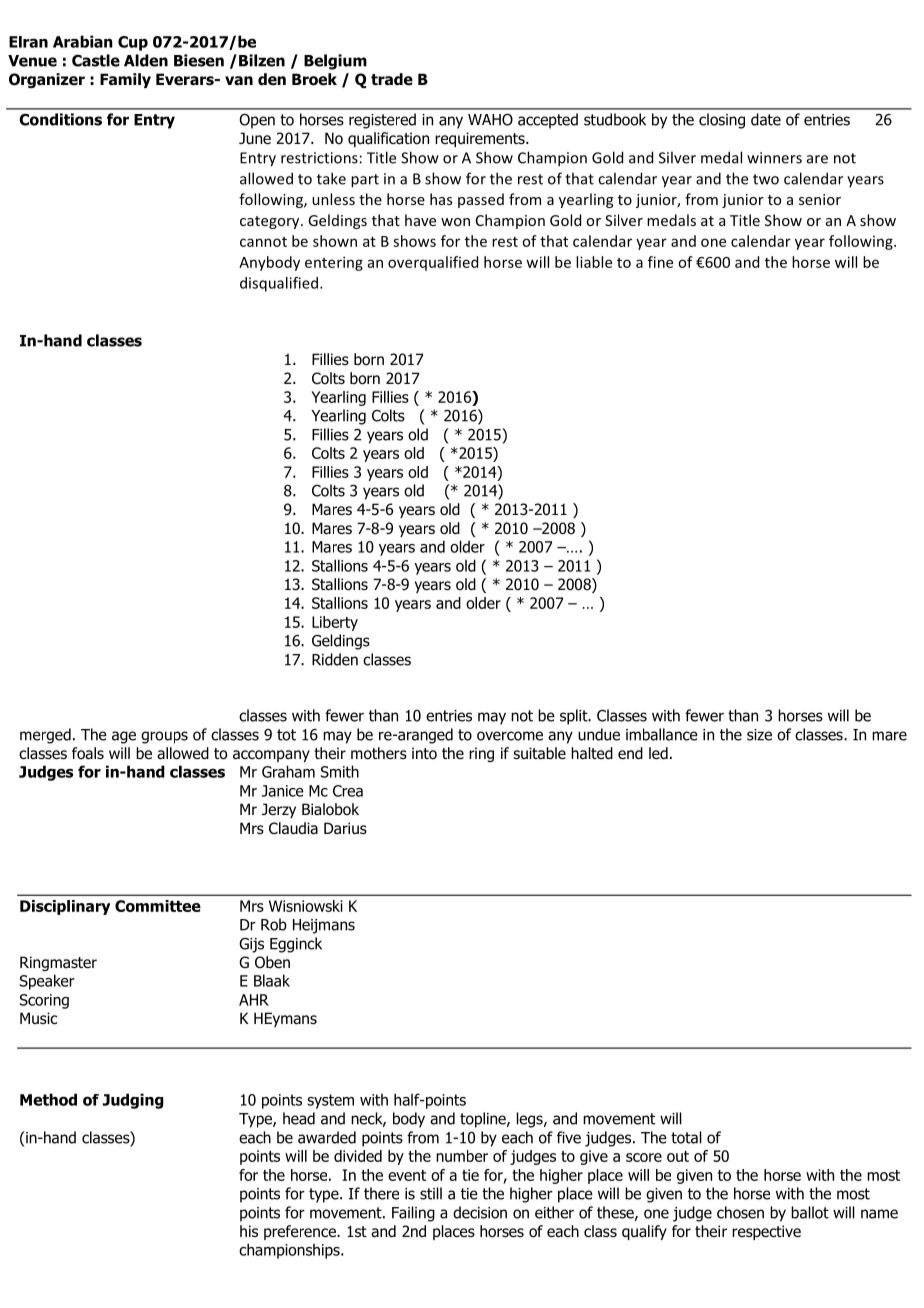 This image has height=1308, width=924. What do you see at coordinates (280, 284) in the image?
I see `disqualified` at bounding box center [280, 284].
